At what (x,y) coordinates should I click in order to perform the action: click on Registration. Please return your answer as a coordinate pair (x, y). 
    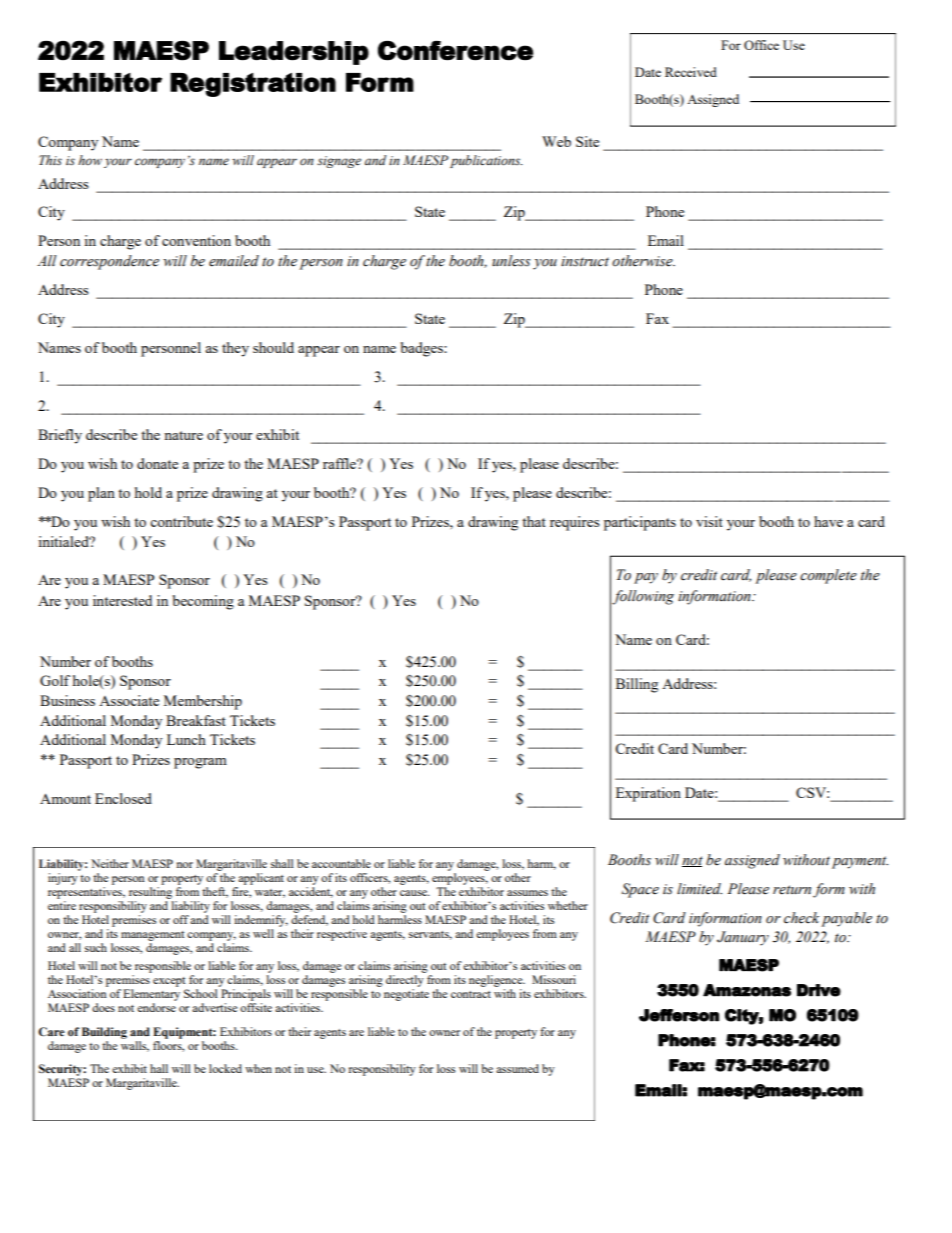
    Looking at the image, I should click on (253, 85).
